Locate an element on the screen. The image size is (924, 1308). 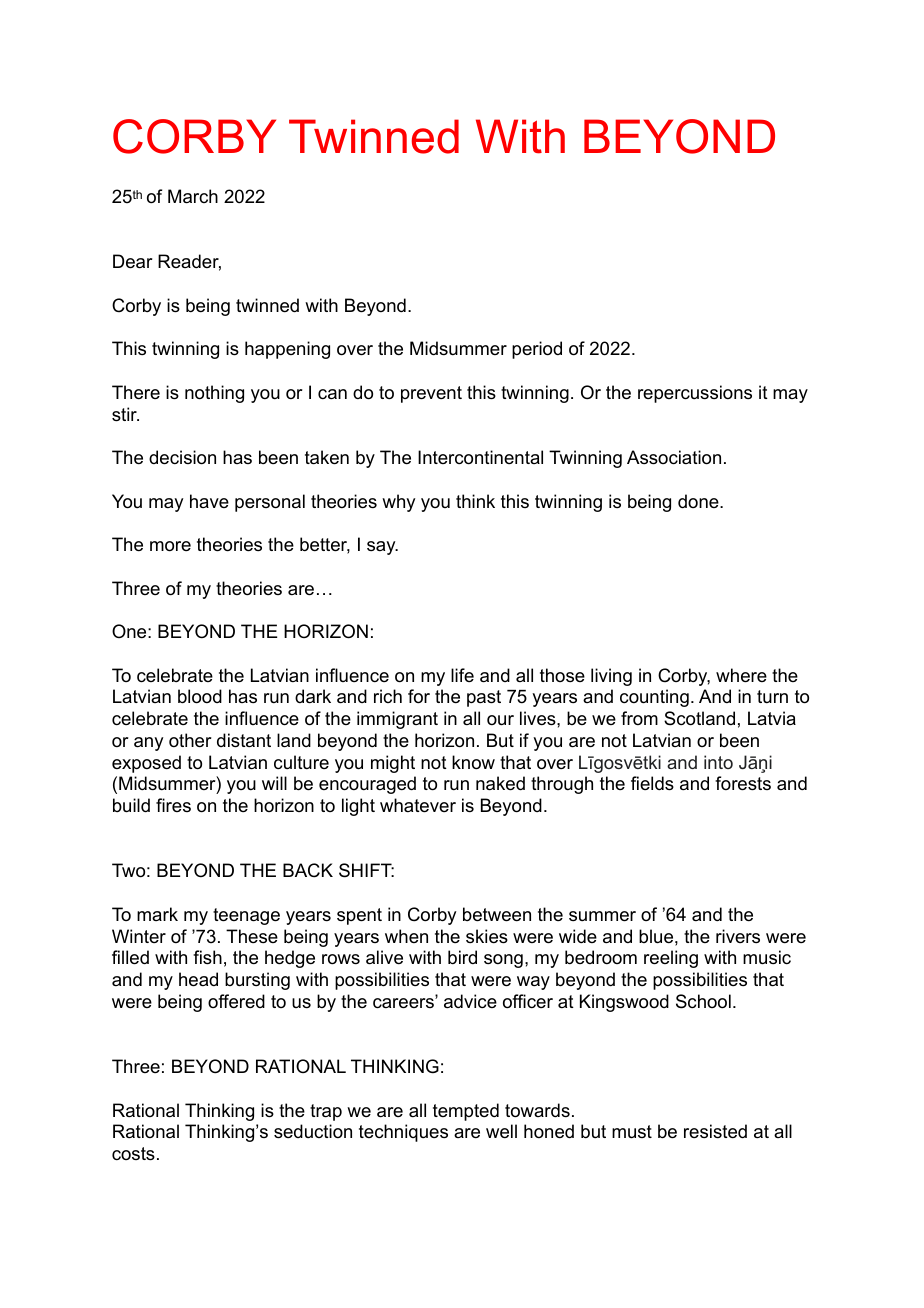
life is located at coordinates (462, 675).
